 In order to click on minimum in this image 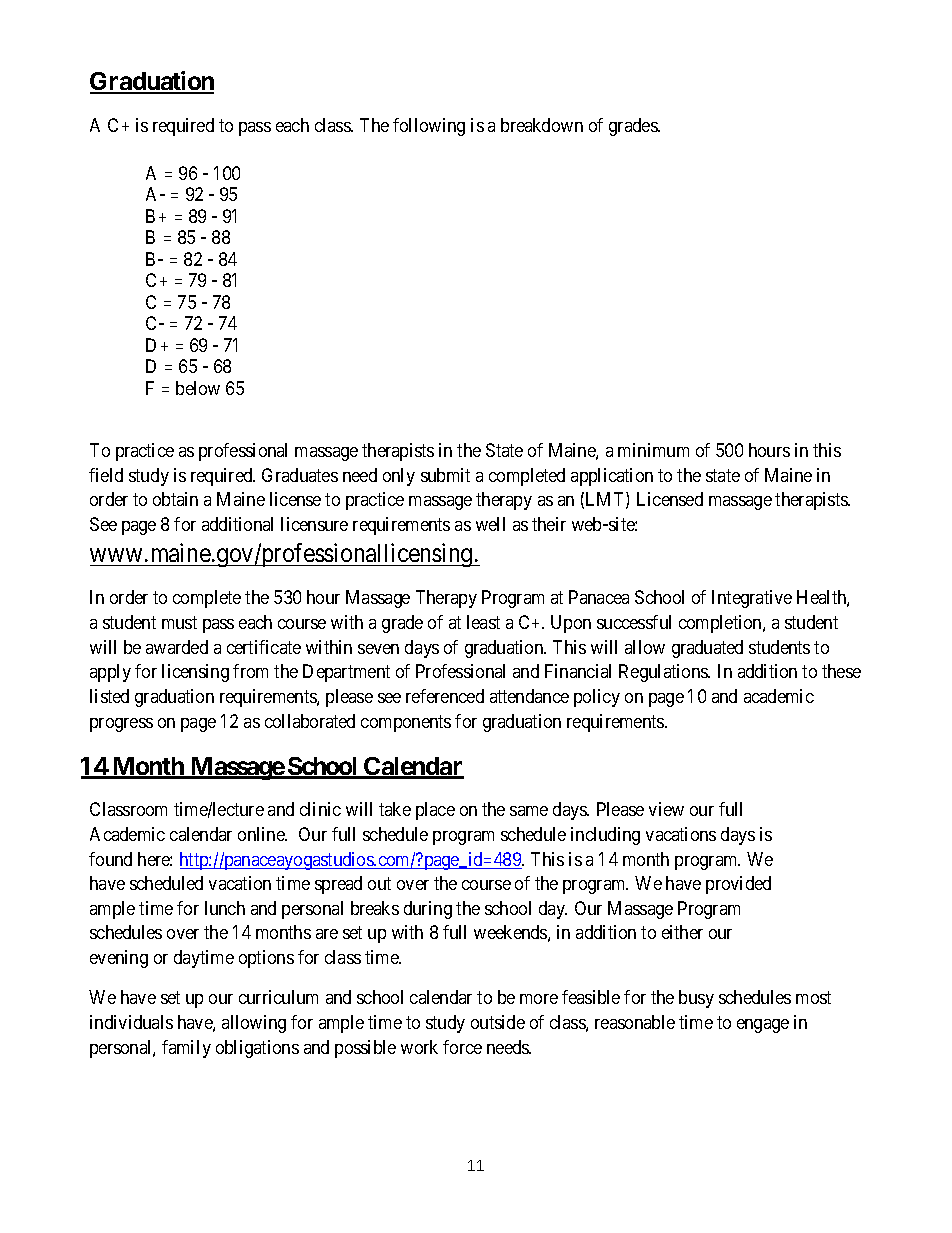, I will do `click(653, 450)`.
